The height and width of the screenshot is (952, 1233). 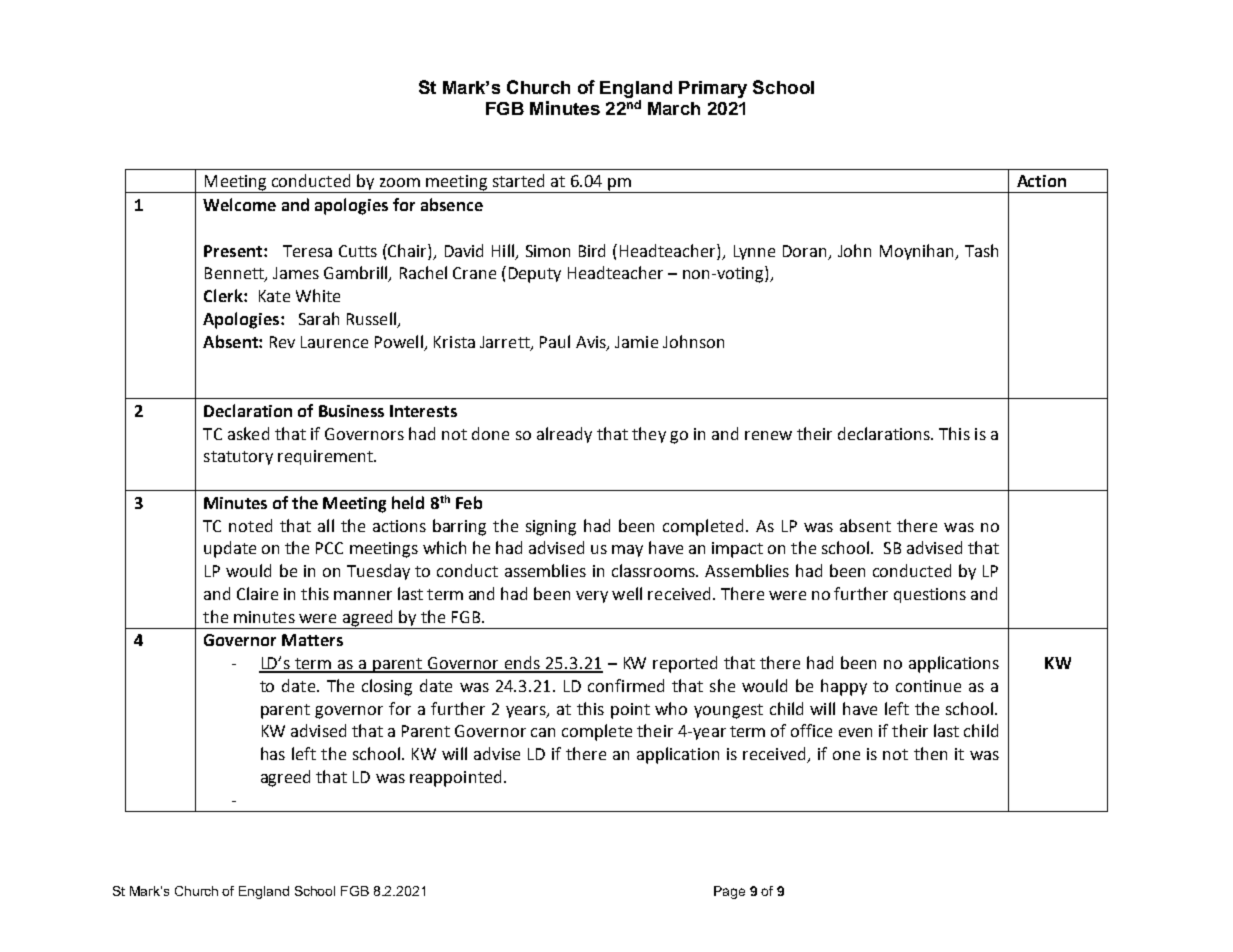 What do you see at coordinates (713, 89) in the screenshot?
I see `Primary` at bounding box center [713, 89].
